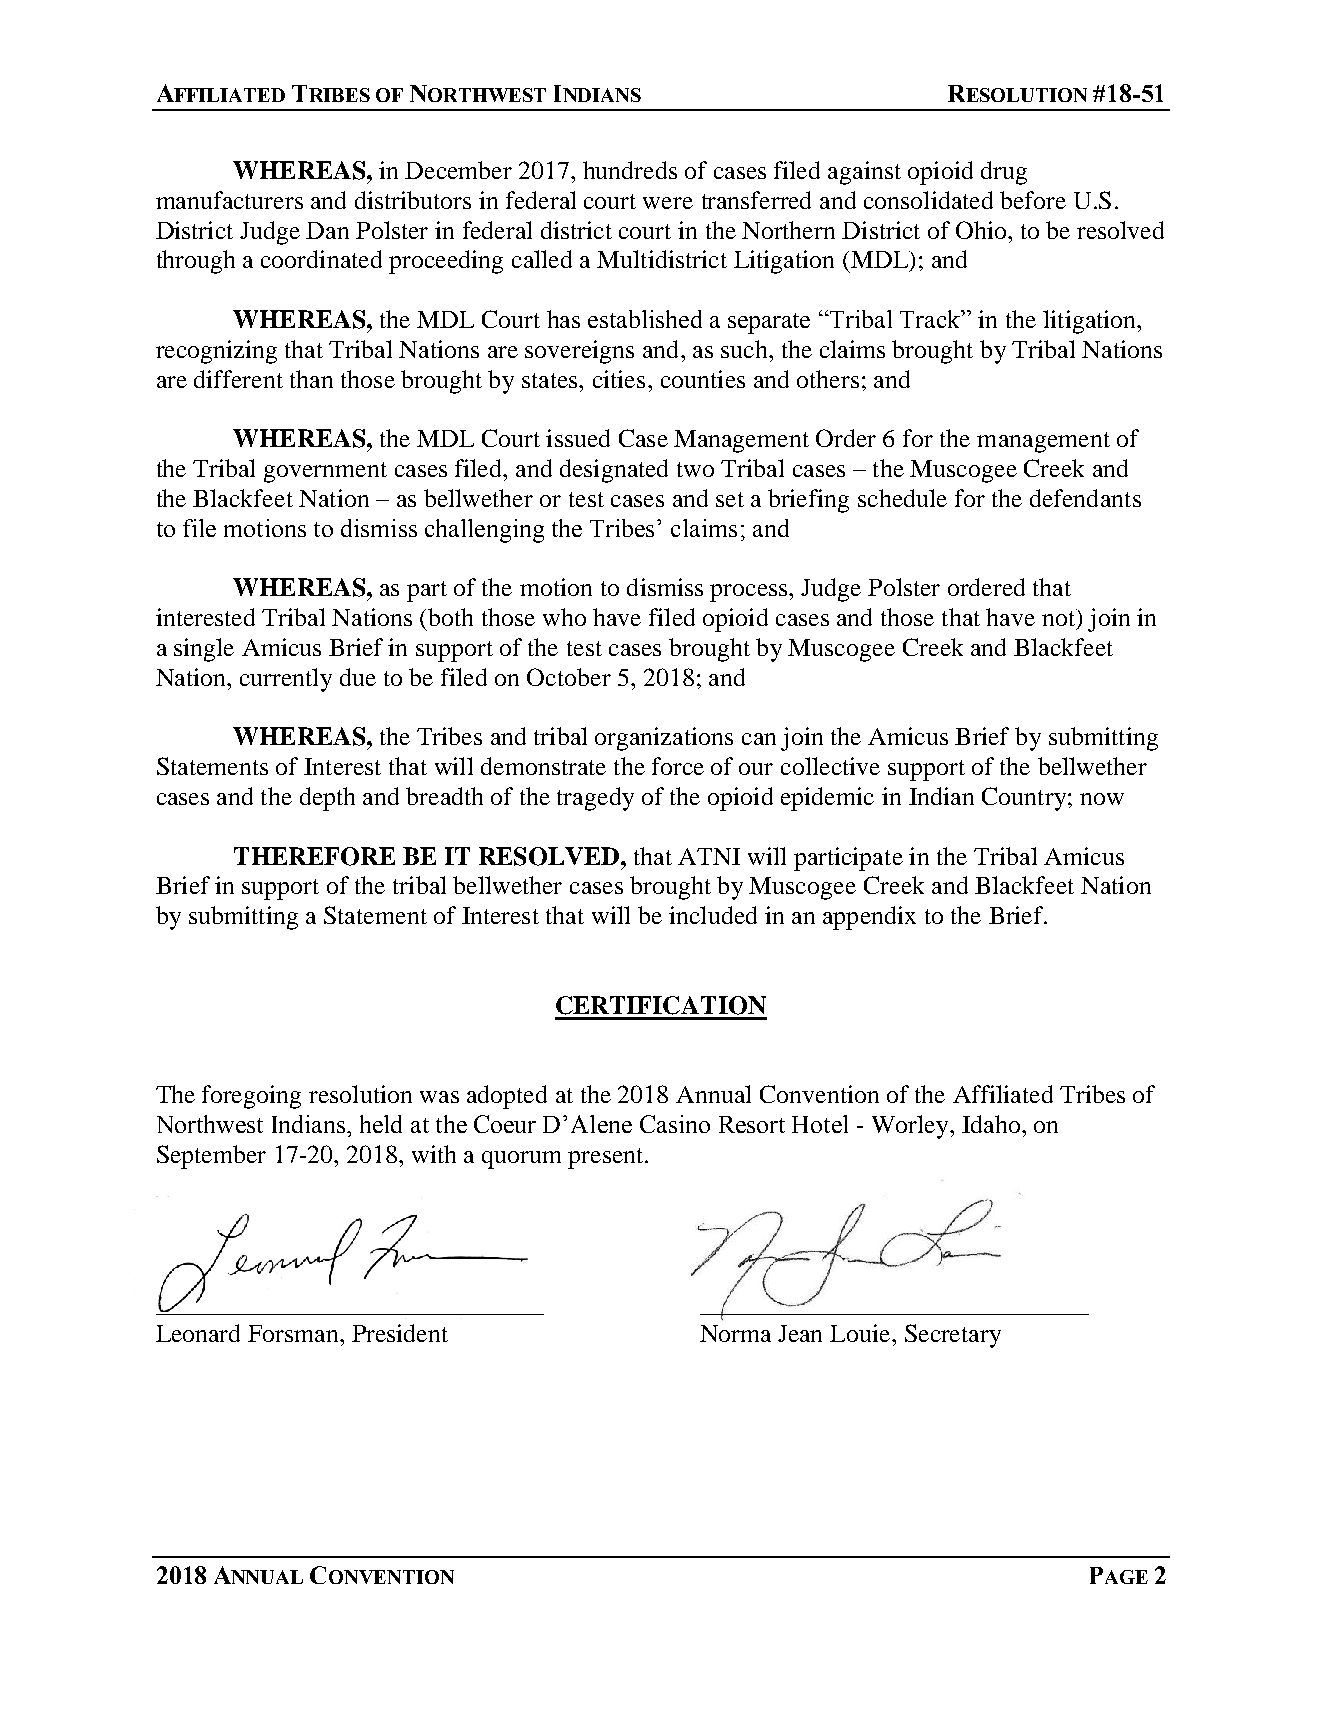 The width and height of the document is (1322, 1711). I want to click on manufacturers, so click(229, 200).
